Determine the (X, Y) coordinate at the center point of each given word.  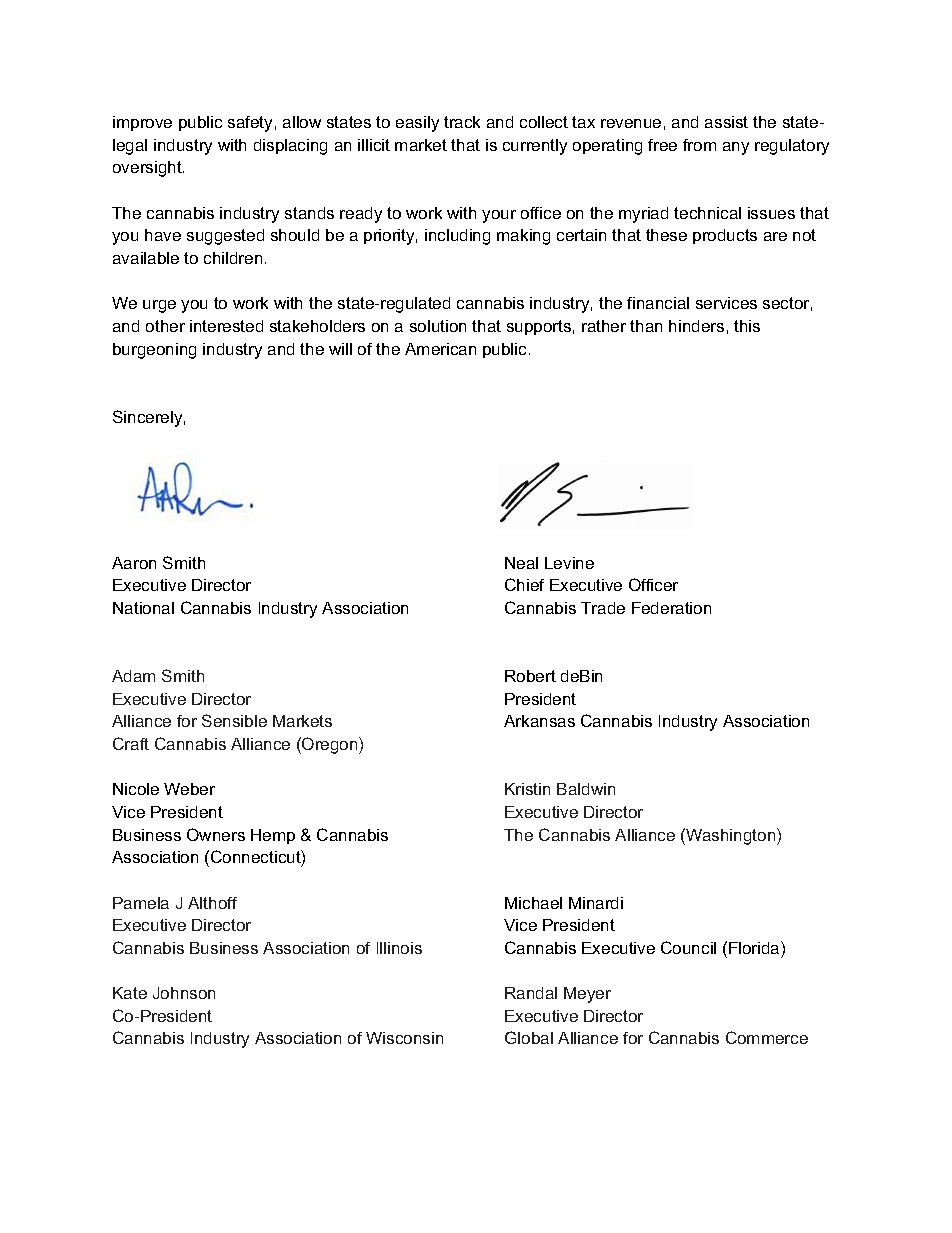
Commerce (767, 1037)
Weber (189, 789)
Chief (524, 584)
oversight (148, 169)
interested (226, 326)
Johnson (184, 993)
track (462, 122)
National (143, 608)
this (747, 326)
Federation (671, 608)
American (440, 349)
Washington (731, 836)
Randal (531, 993)
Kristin (527, 789)
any (736, 148)
